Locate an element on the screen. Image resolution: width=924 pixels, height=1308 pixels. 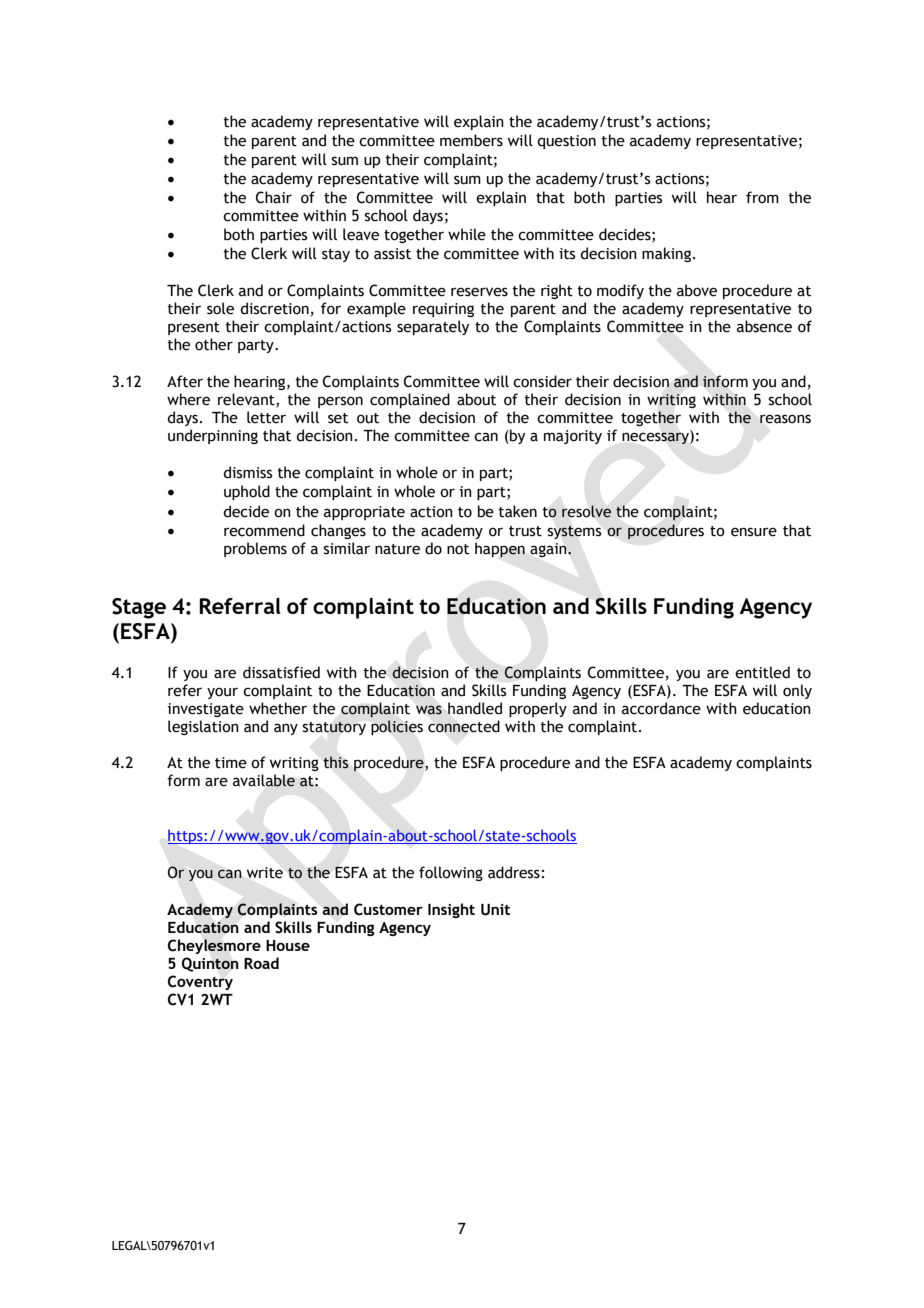
time is located at coordinates (231, 763).
